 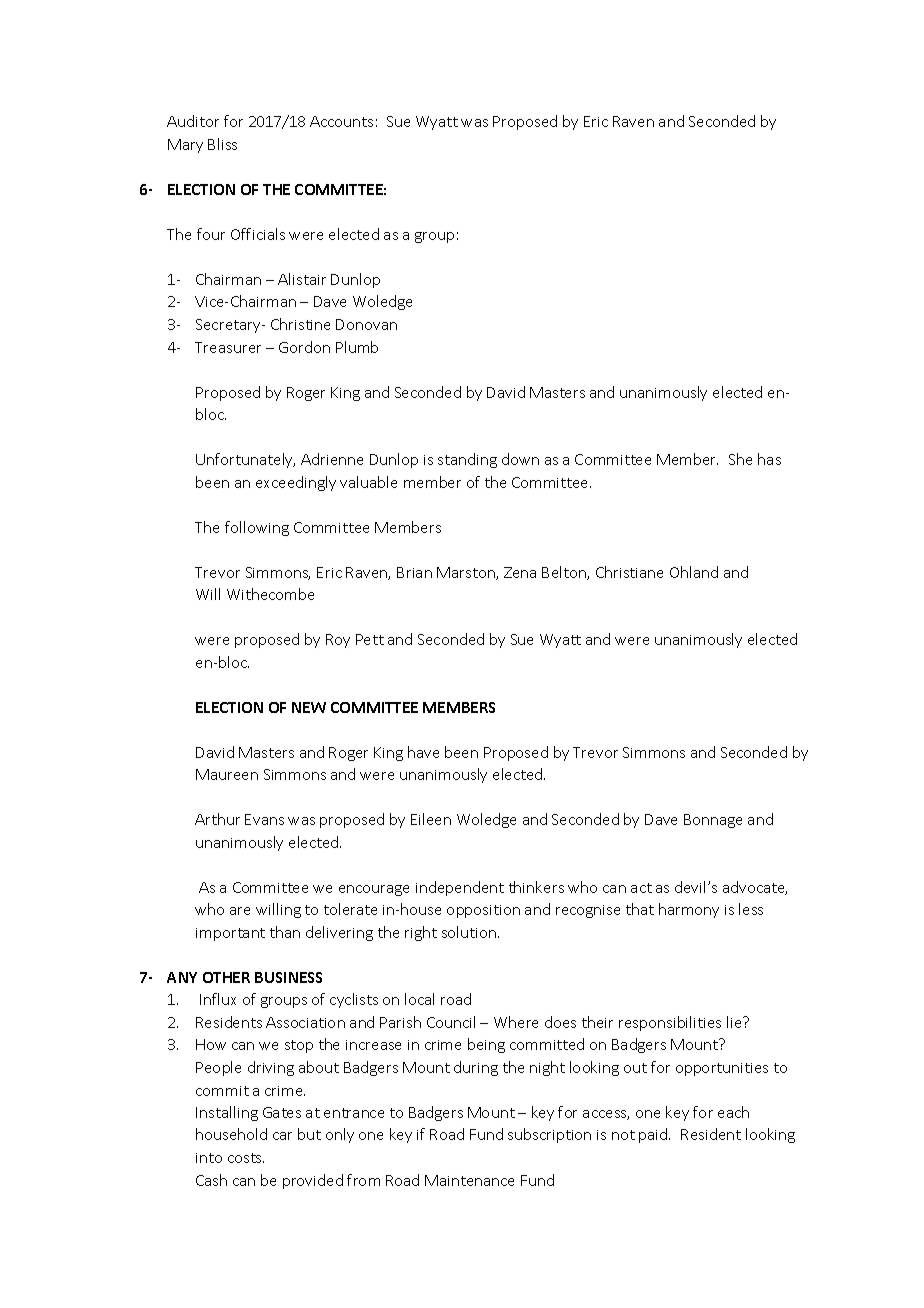 What do you see at coordinates (222, 144) in the screenshot?
I see `Bliss` at bounding box center [222, 144].
